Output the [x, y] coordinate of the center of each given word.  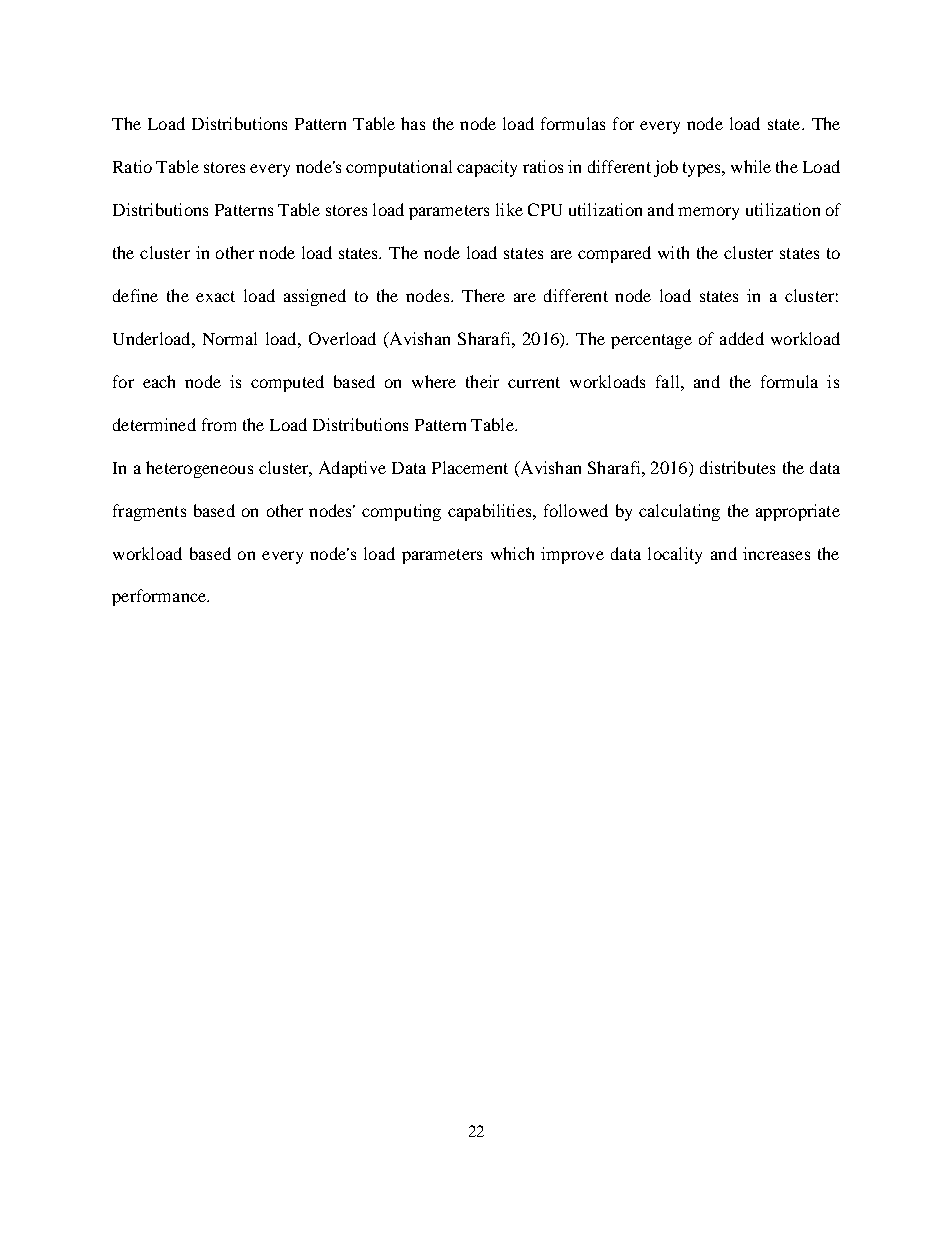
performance [160, 597]
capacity [487, 168]
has [413, 123]
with [673, 252]
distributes [737, 467]
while [751, 166]
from [219, 424]
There [483, 295]
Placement [470, 467]
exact [215, 296]
